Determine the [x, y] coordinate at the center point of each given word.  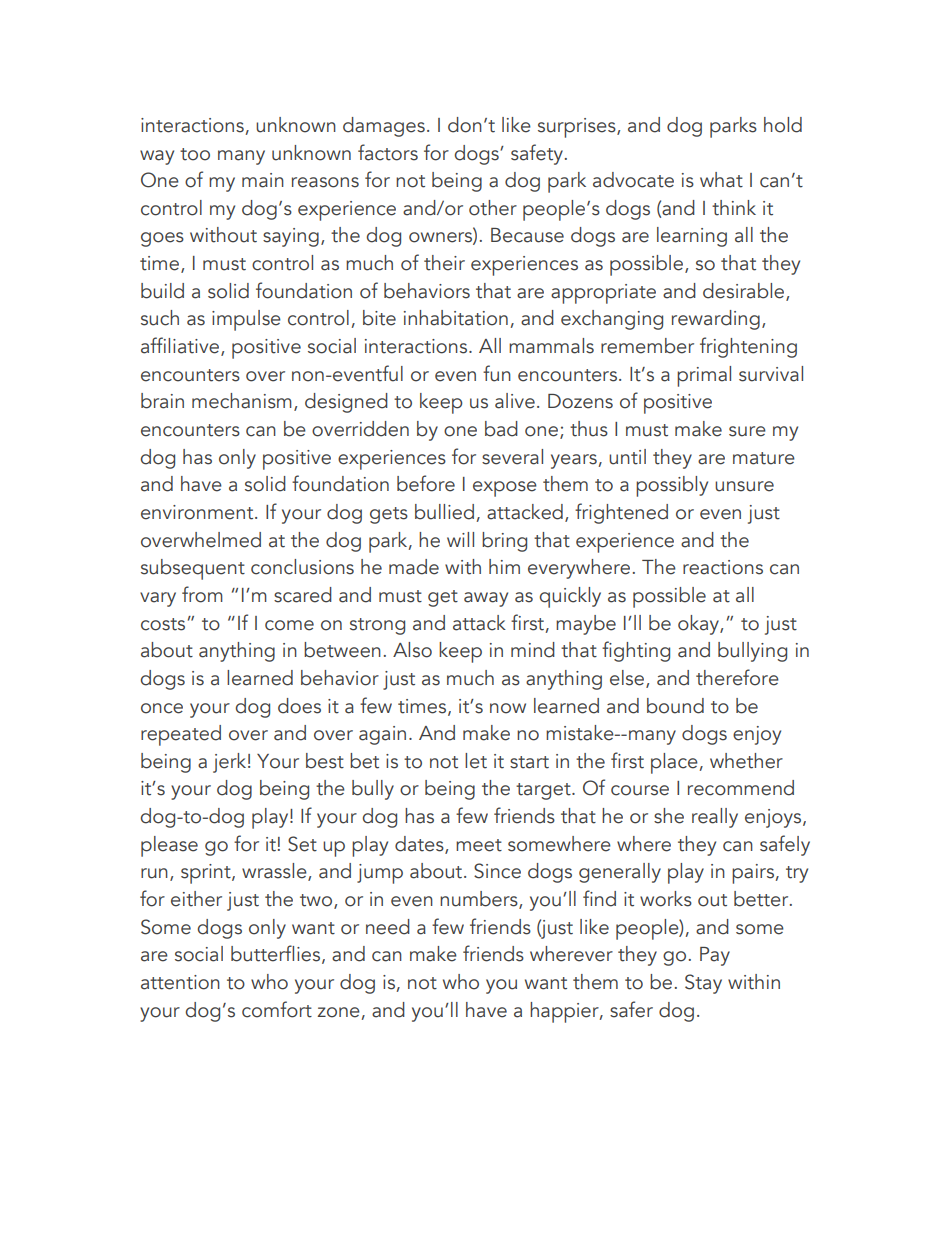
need [388, 927]
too [195, 154]
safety [537, 154]
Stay [703, 984]
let [476, 761]
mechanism [242, 401]
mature [764, 458]
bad [501, 429]
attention [180, 982]
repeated [181, 735]
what [721, 180]
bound [675, 706]
